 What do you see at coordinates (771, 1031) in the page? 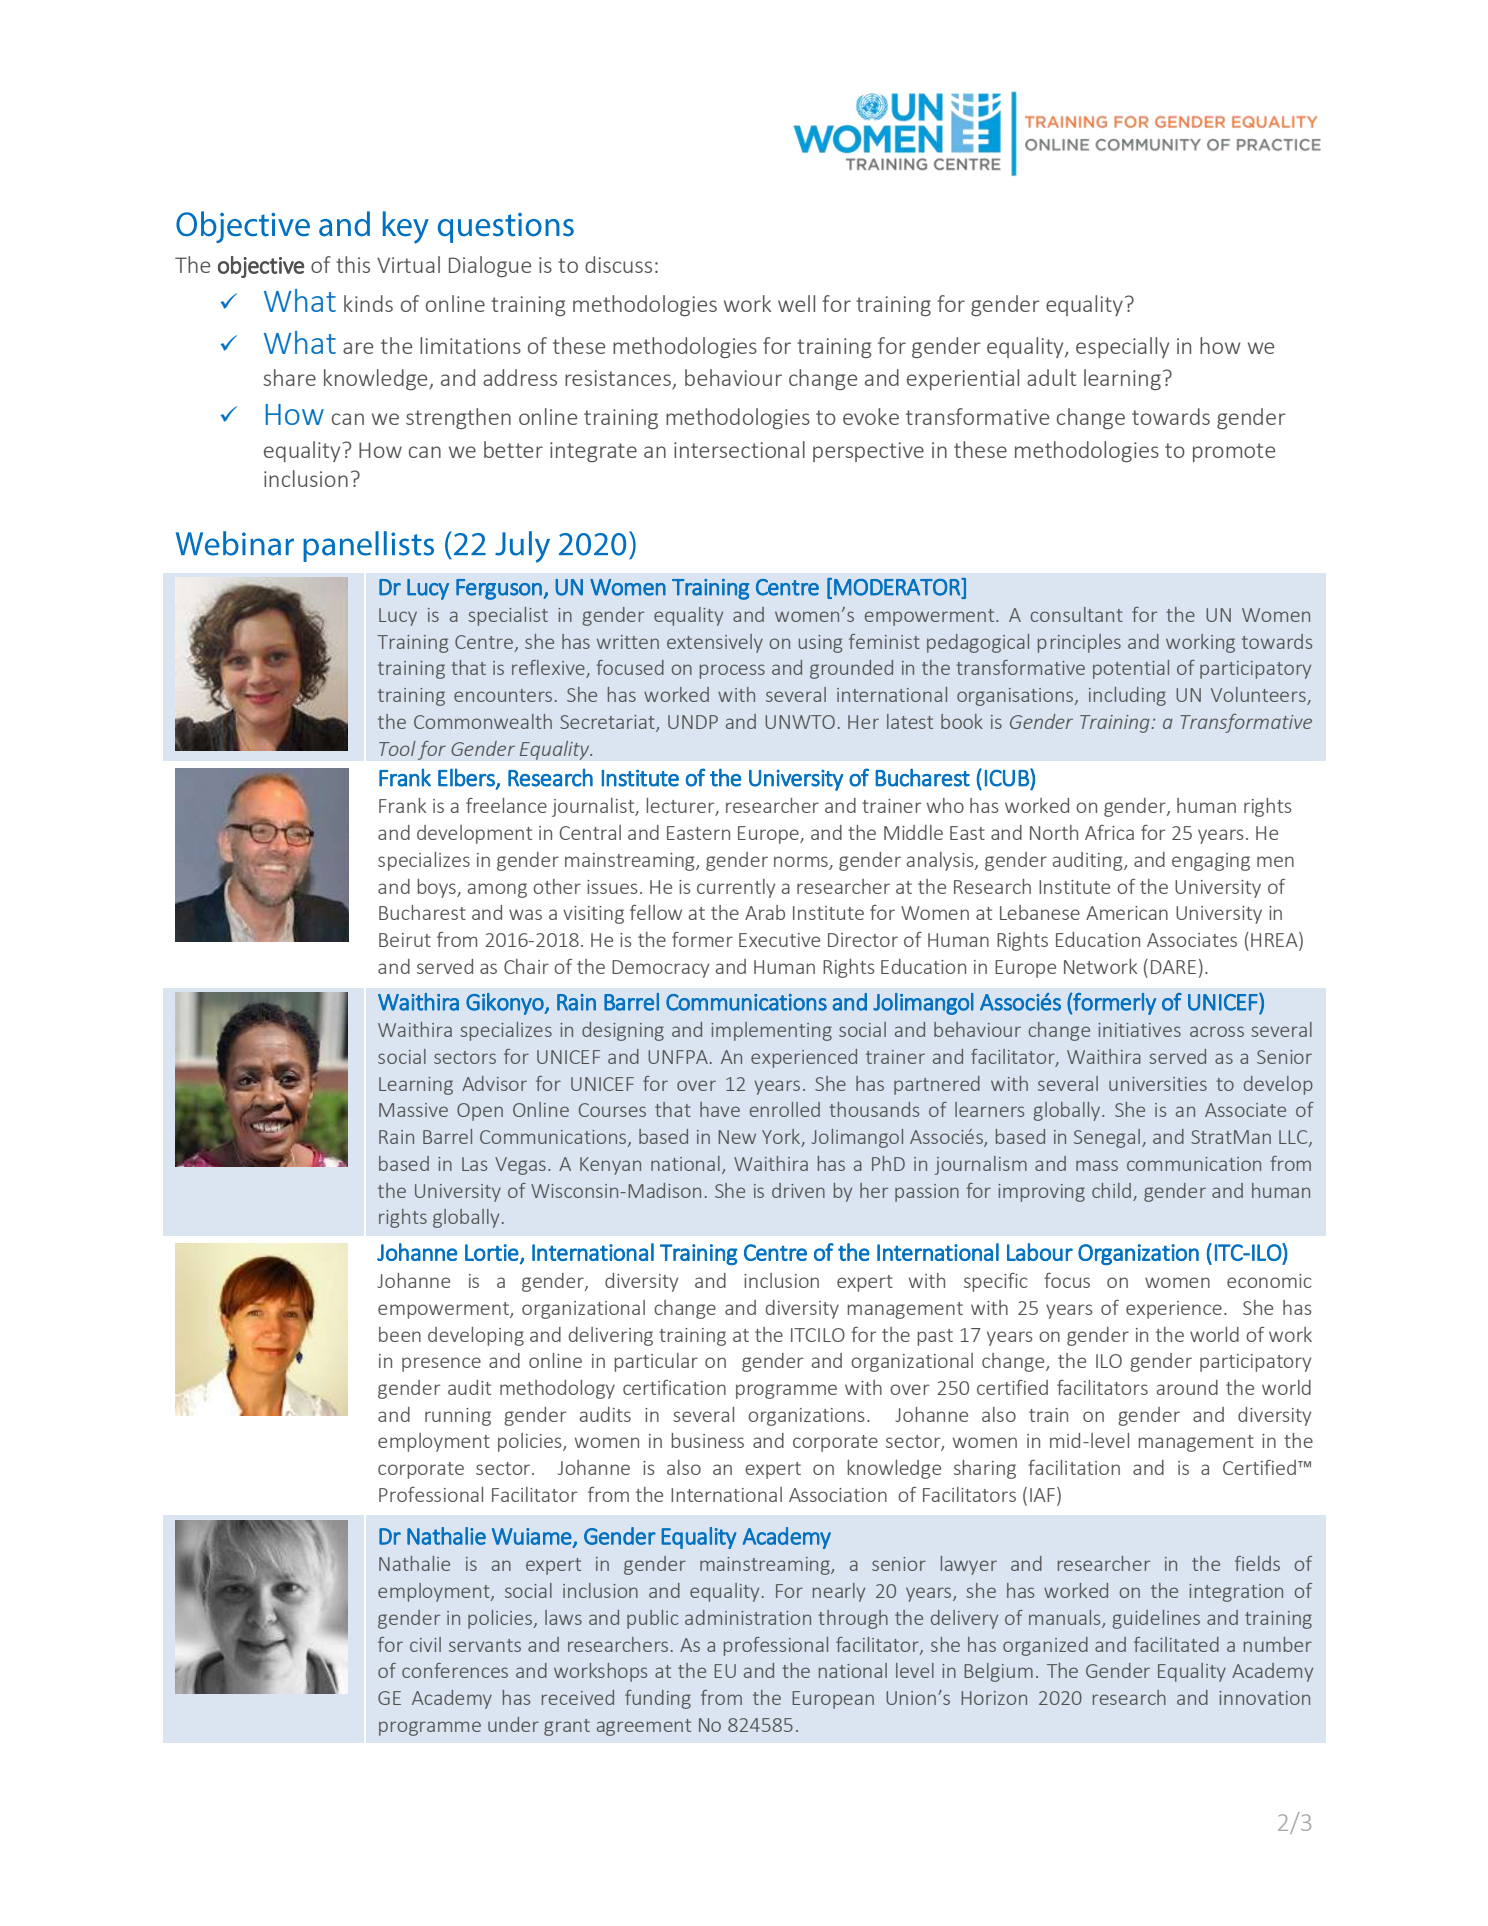
I see `implementing` at bounding box center [771, 1031].
